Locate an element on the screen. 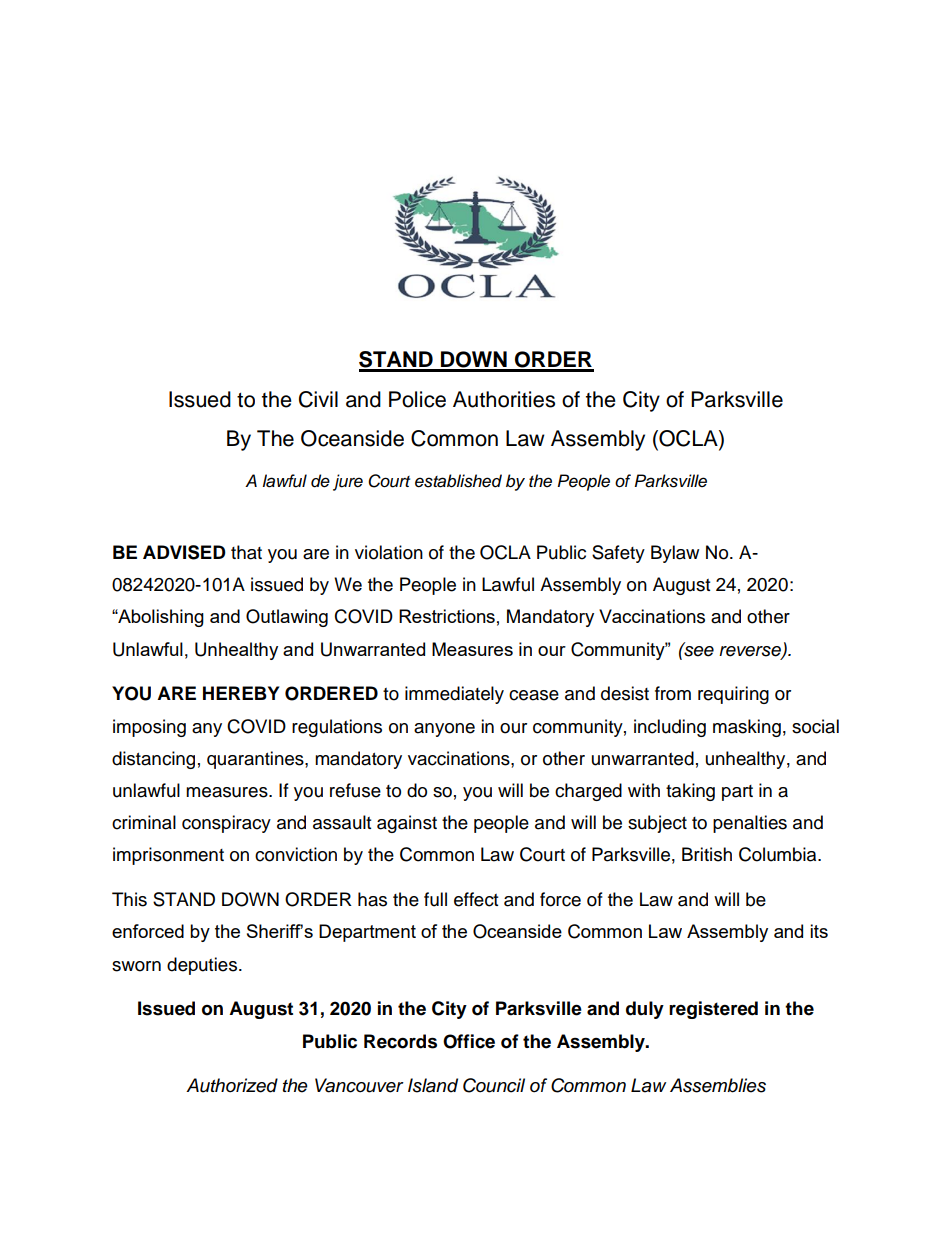 Image resolution: width=952 pixels, height=1233 pixels. Authorities is located at coordinates (504, 399).
